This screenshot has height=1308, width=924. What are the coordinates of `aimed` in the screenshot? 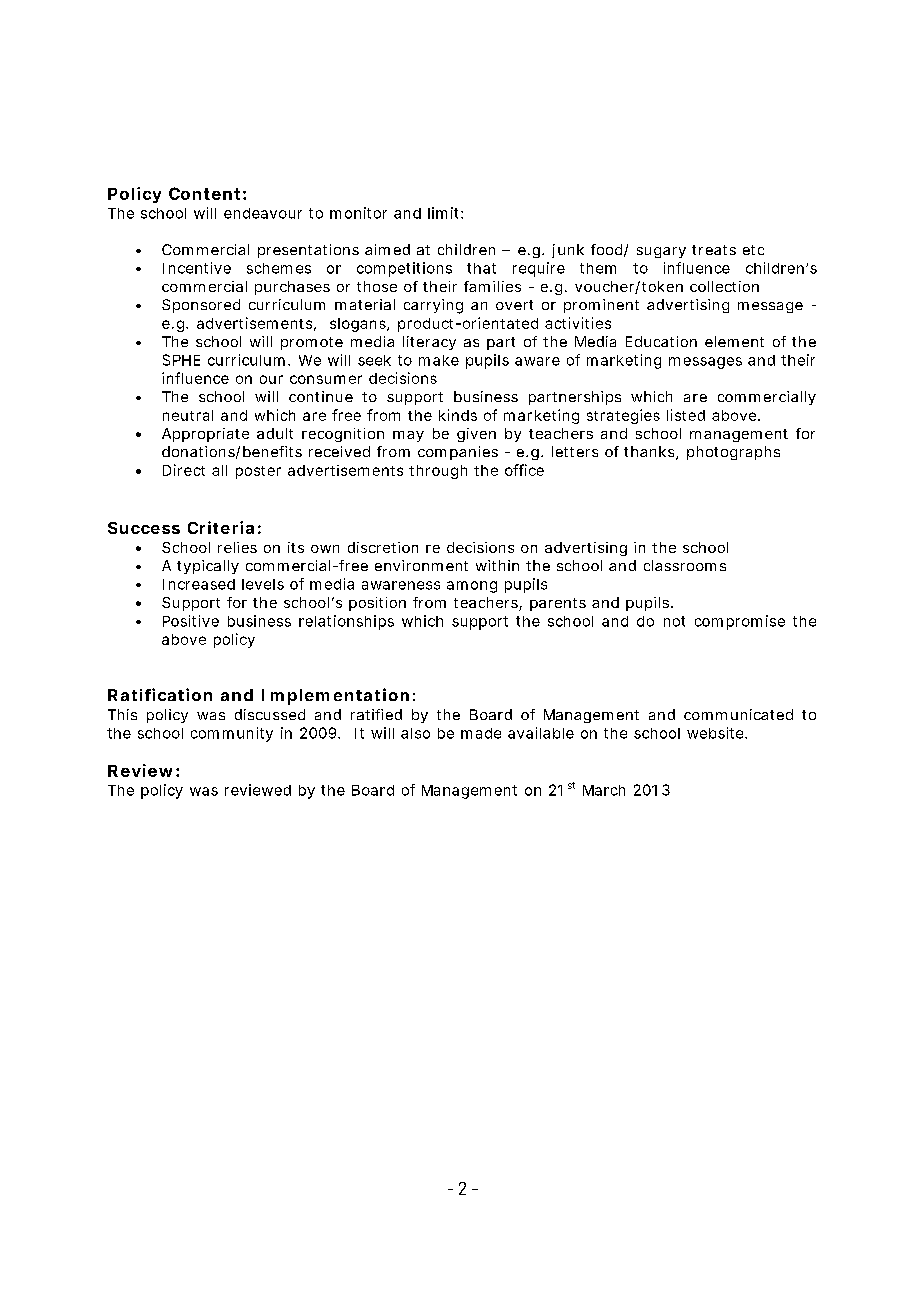 It's located at (387, 249).
